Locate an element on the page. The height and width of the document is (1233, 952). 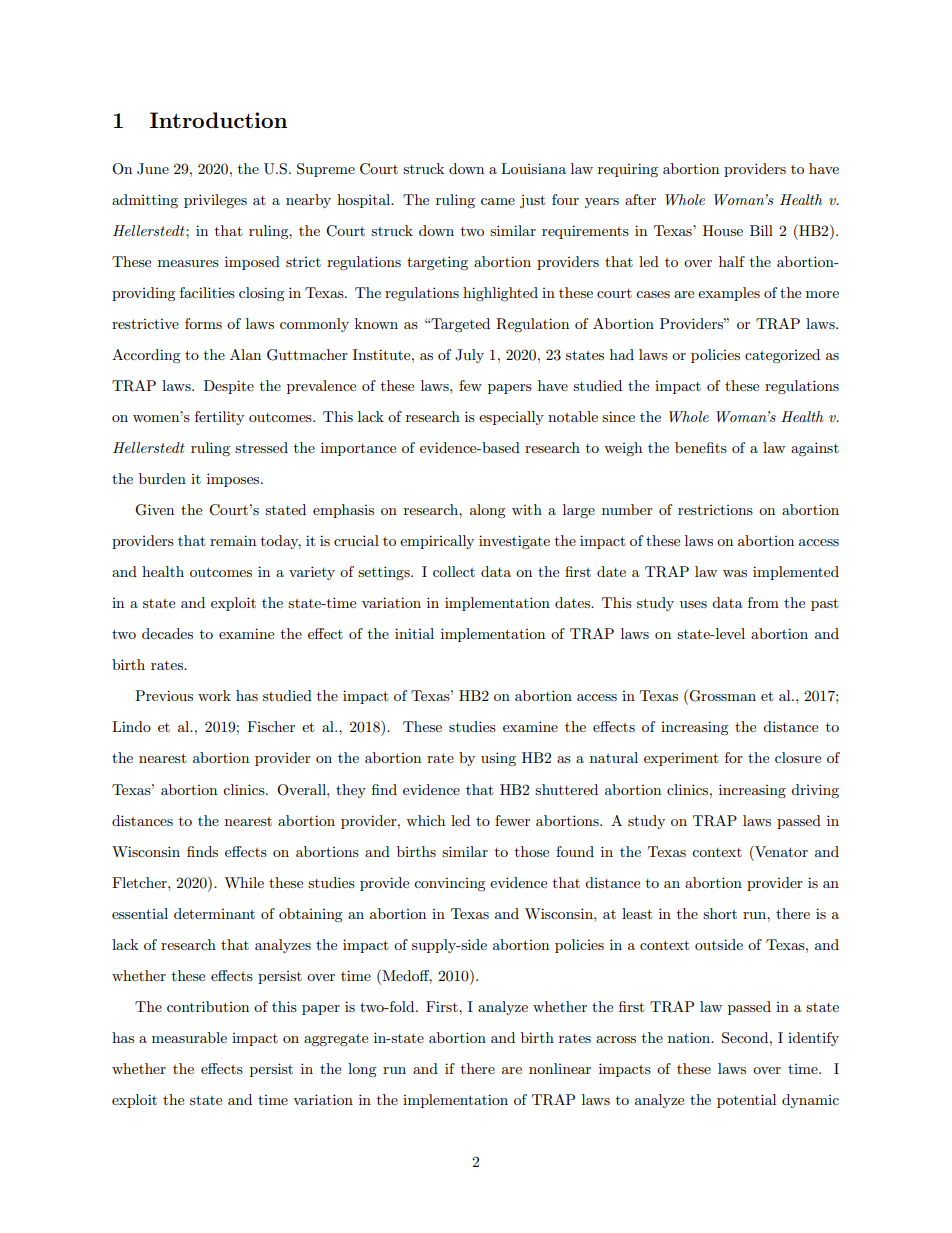
House is located at coordinates (723, 230).
